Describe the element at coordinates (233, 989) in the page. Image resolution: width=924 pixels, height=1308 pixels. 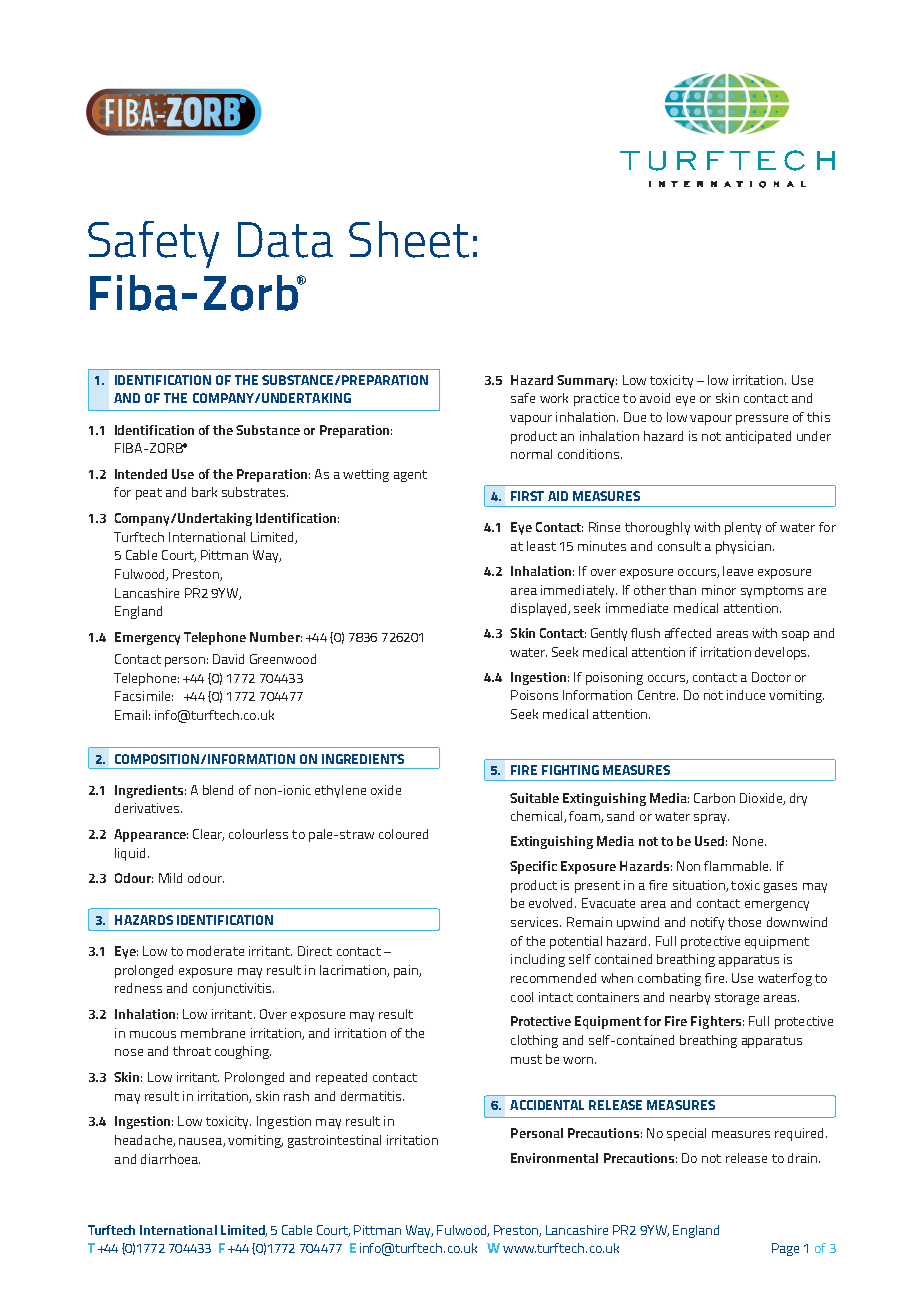
I see `conjunctivitis` at that location.
